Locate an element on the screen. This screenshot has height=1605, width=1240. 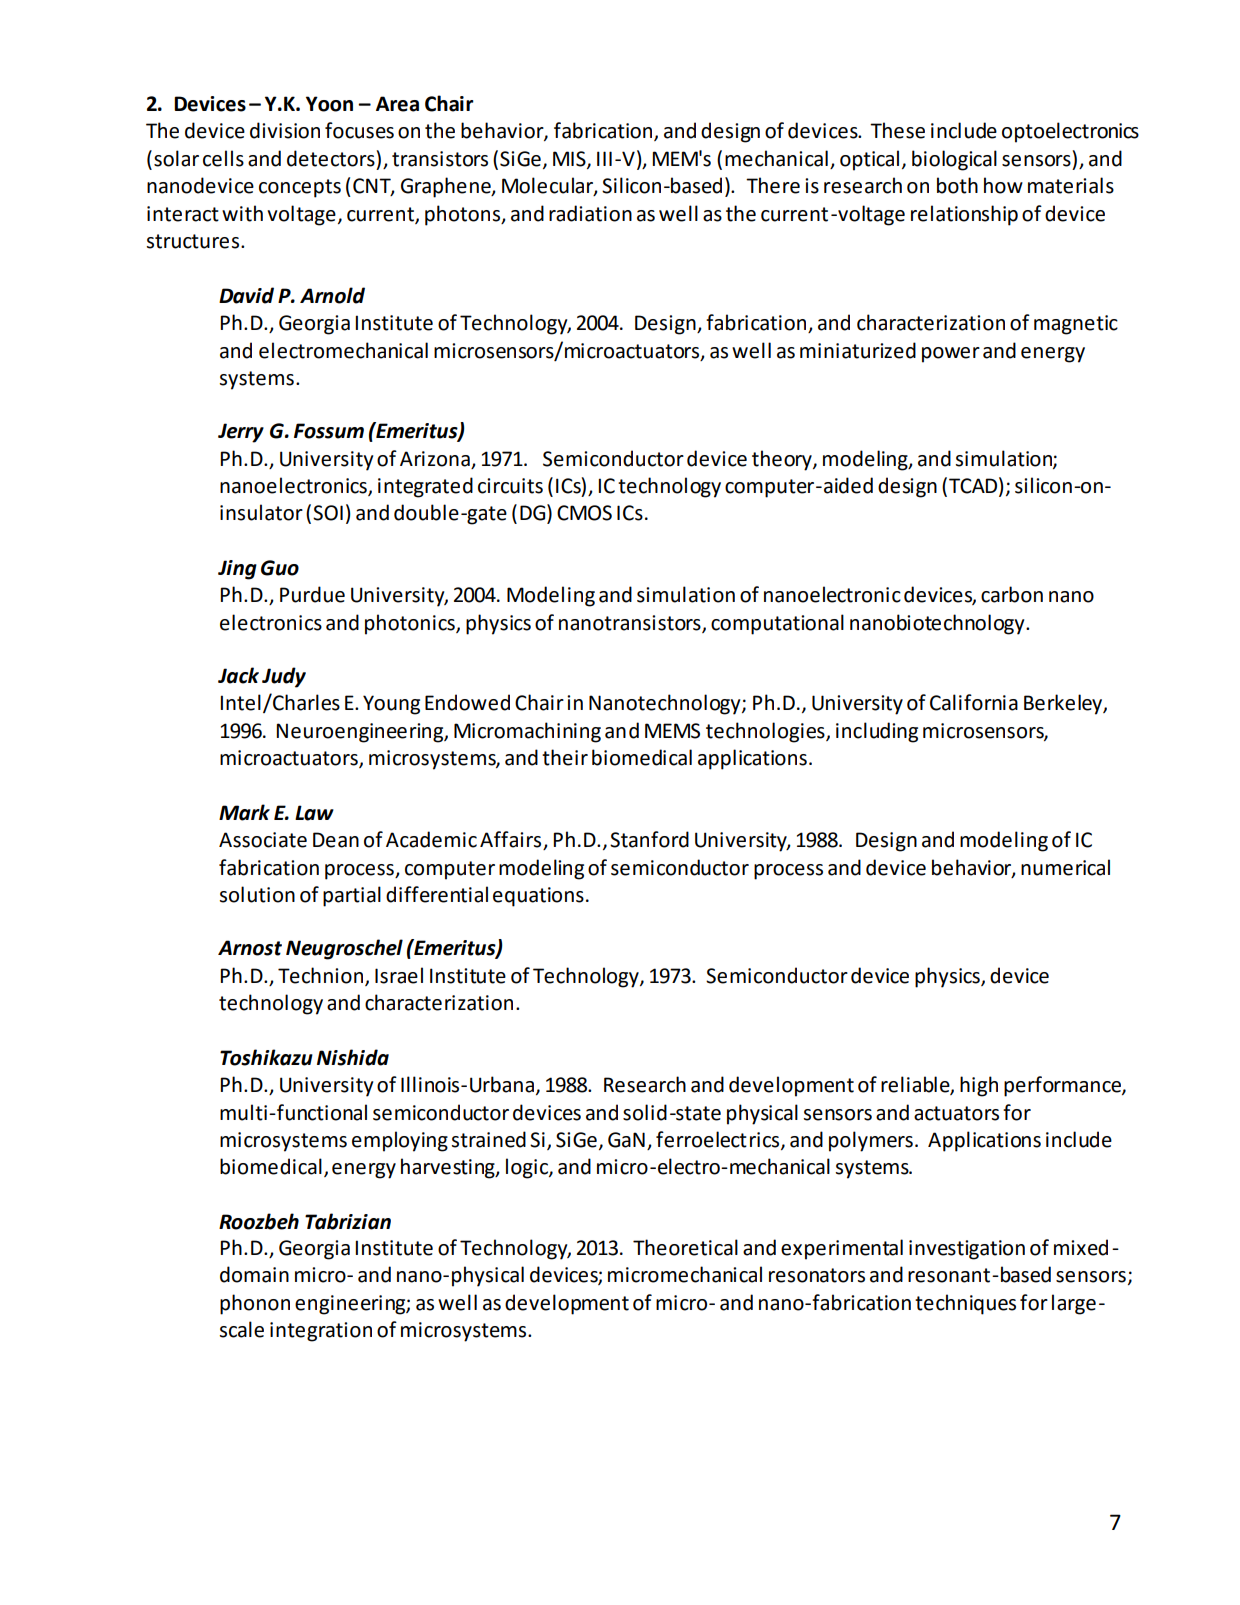
carbon is located at coordinates (1012, 594).
